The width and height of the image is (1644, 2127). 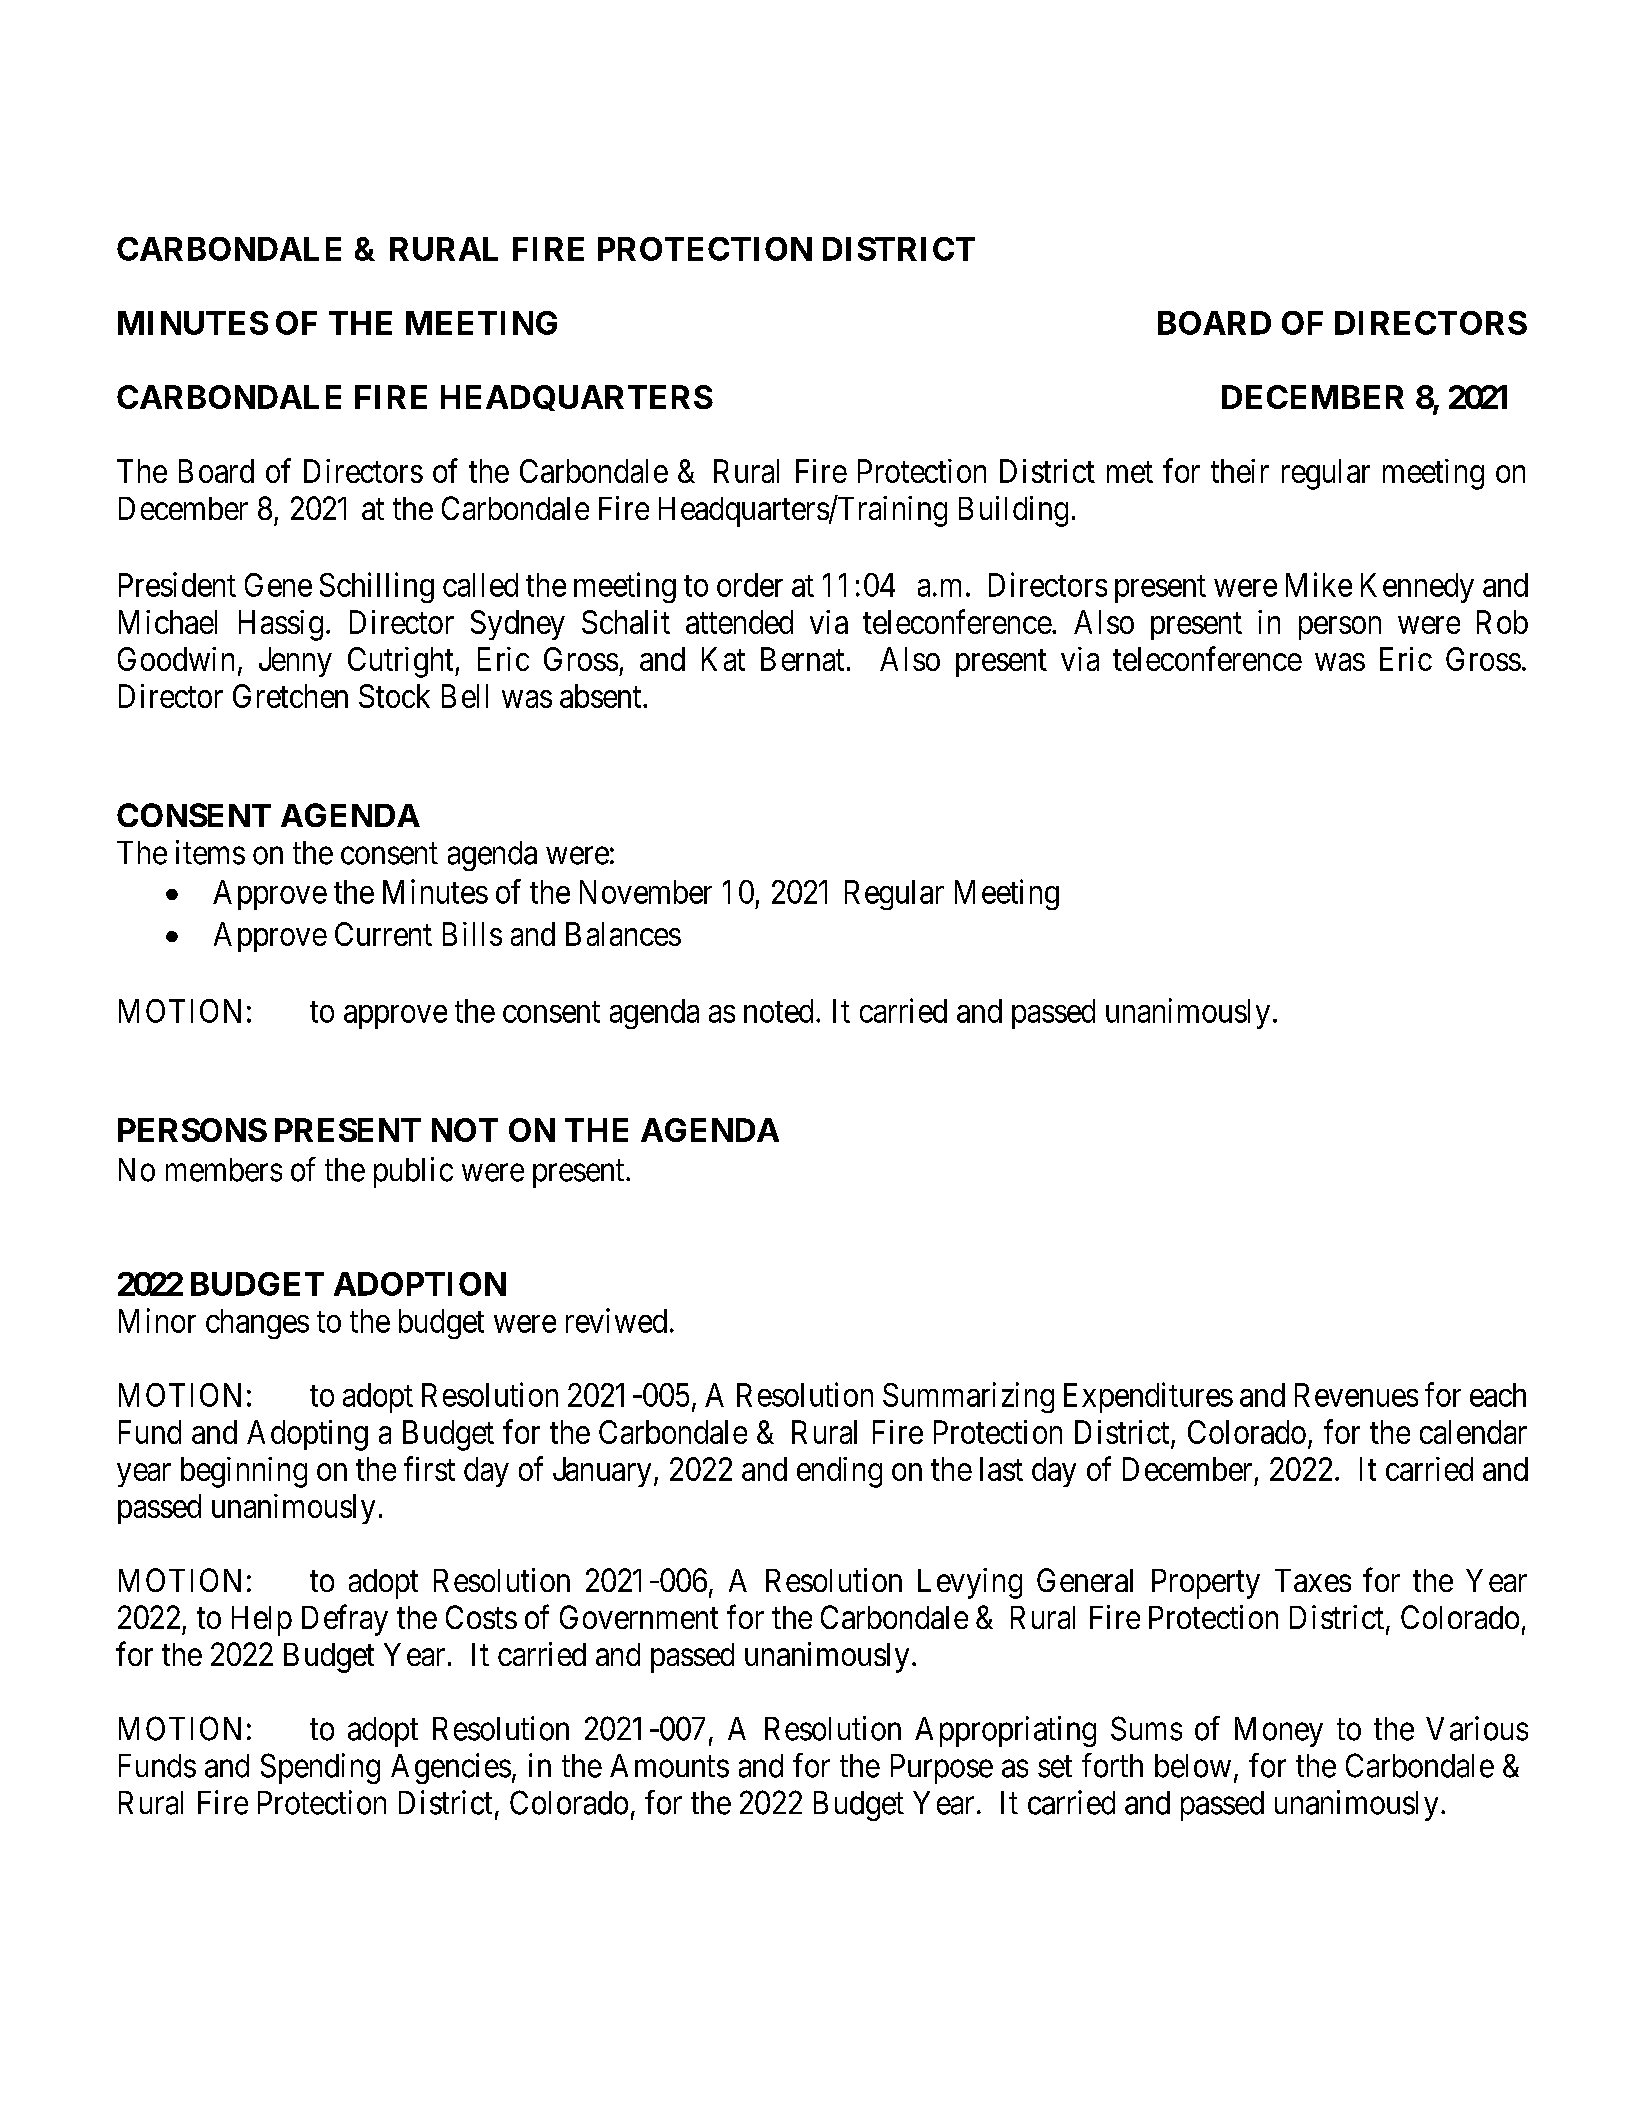 What do you see at coordinates (413, 1172) in the image?
I see `public` at bounding box center [413, 1172].
